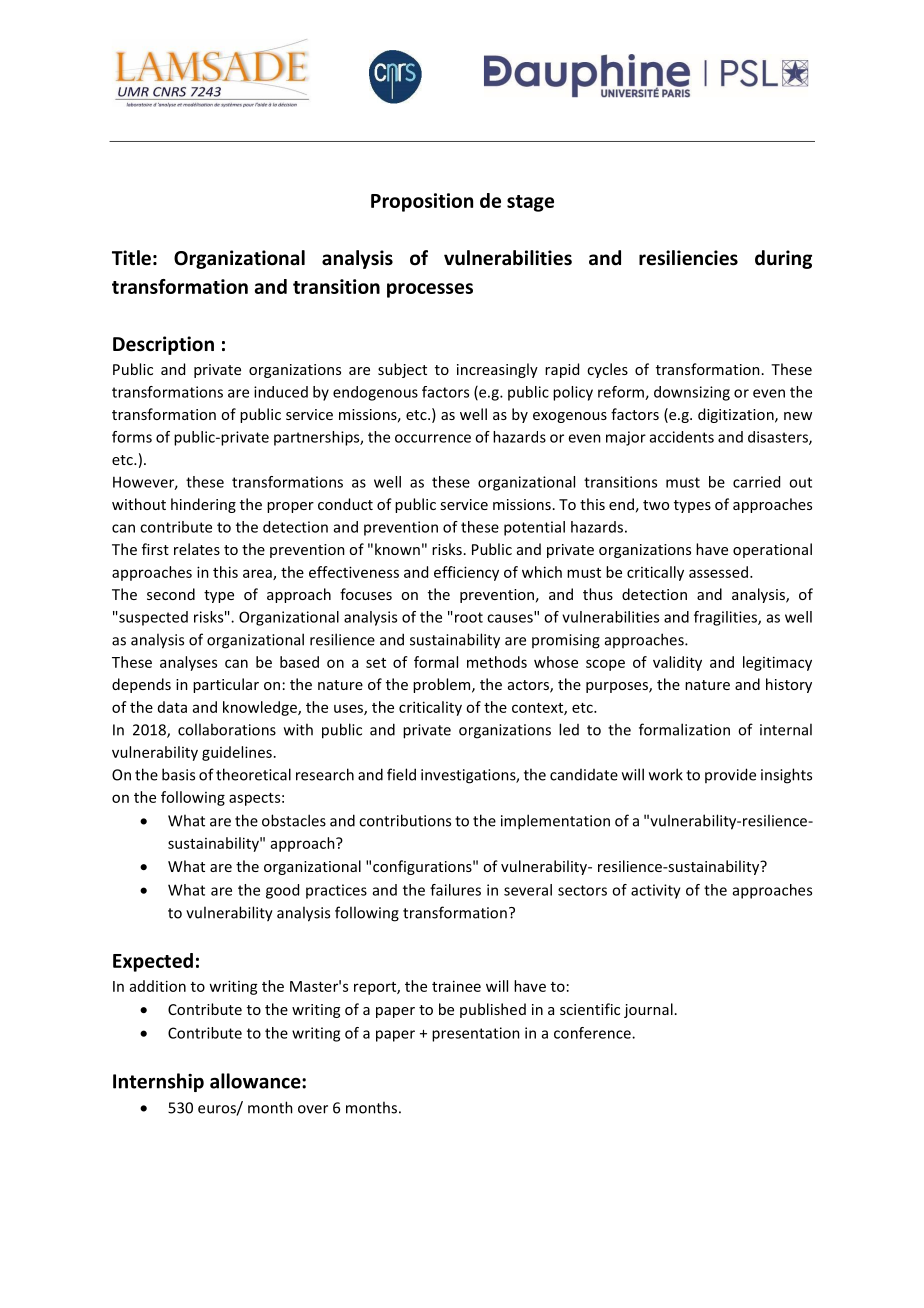 The height and width of the image is (1308, 924). Describe the element at coordinates (648, 1010) in the image. I see `journal` at that location.
